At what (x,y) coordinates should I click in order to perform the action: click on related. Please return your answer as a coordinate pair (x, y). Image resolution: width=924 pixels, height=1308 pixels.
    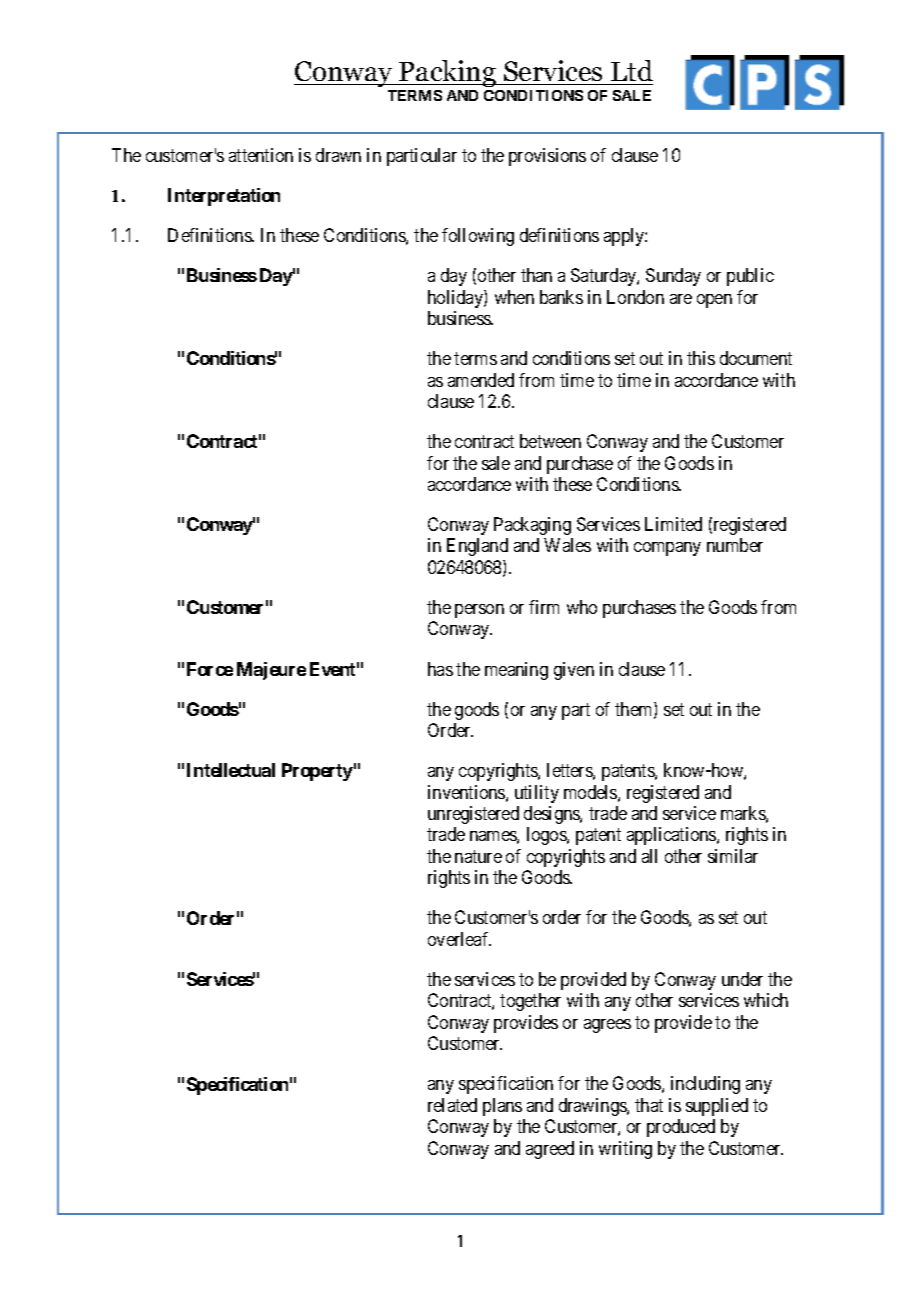
    Looking at the image, I should click on (452, 1105).
